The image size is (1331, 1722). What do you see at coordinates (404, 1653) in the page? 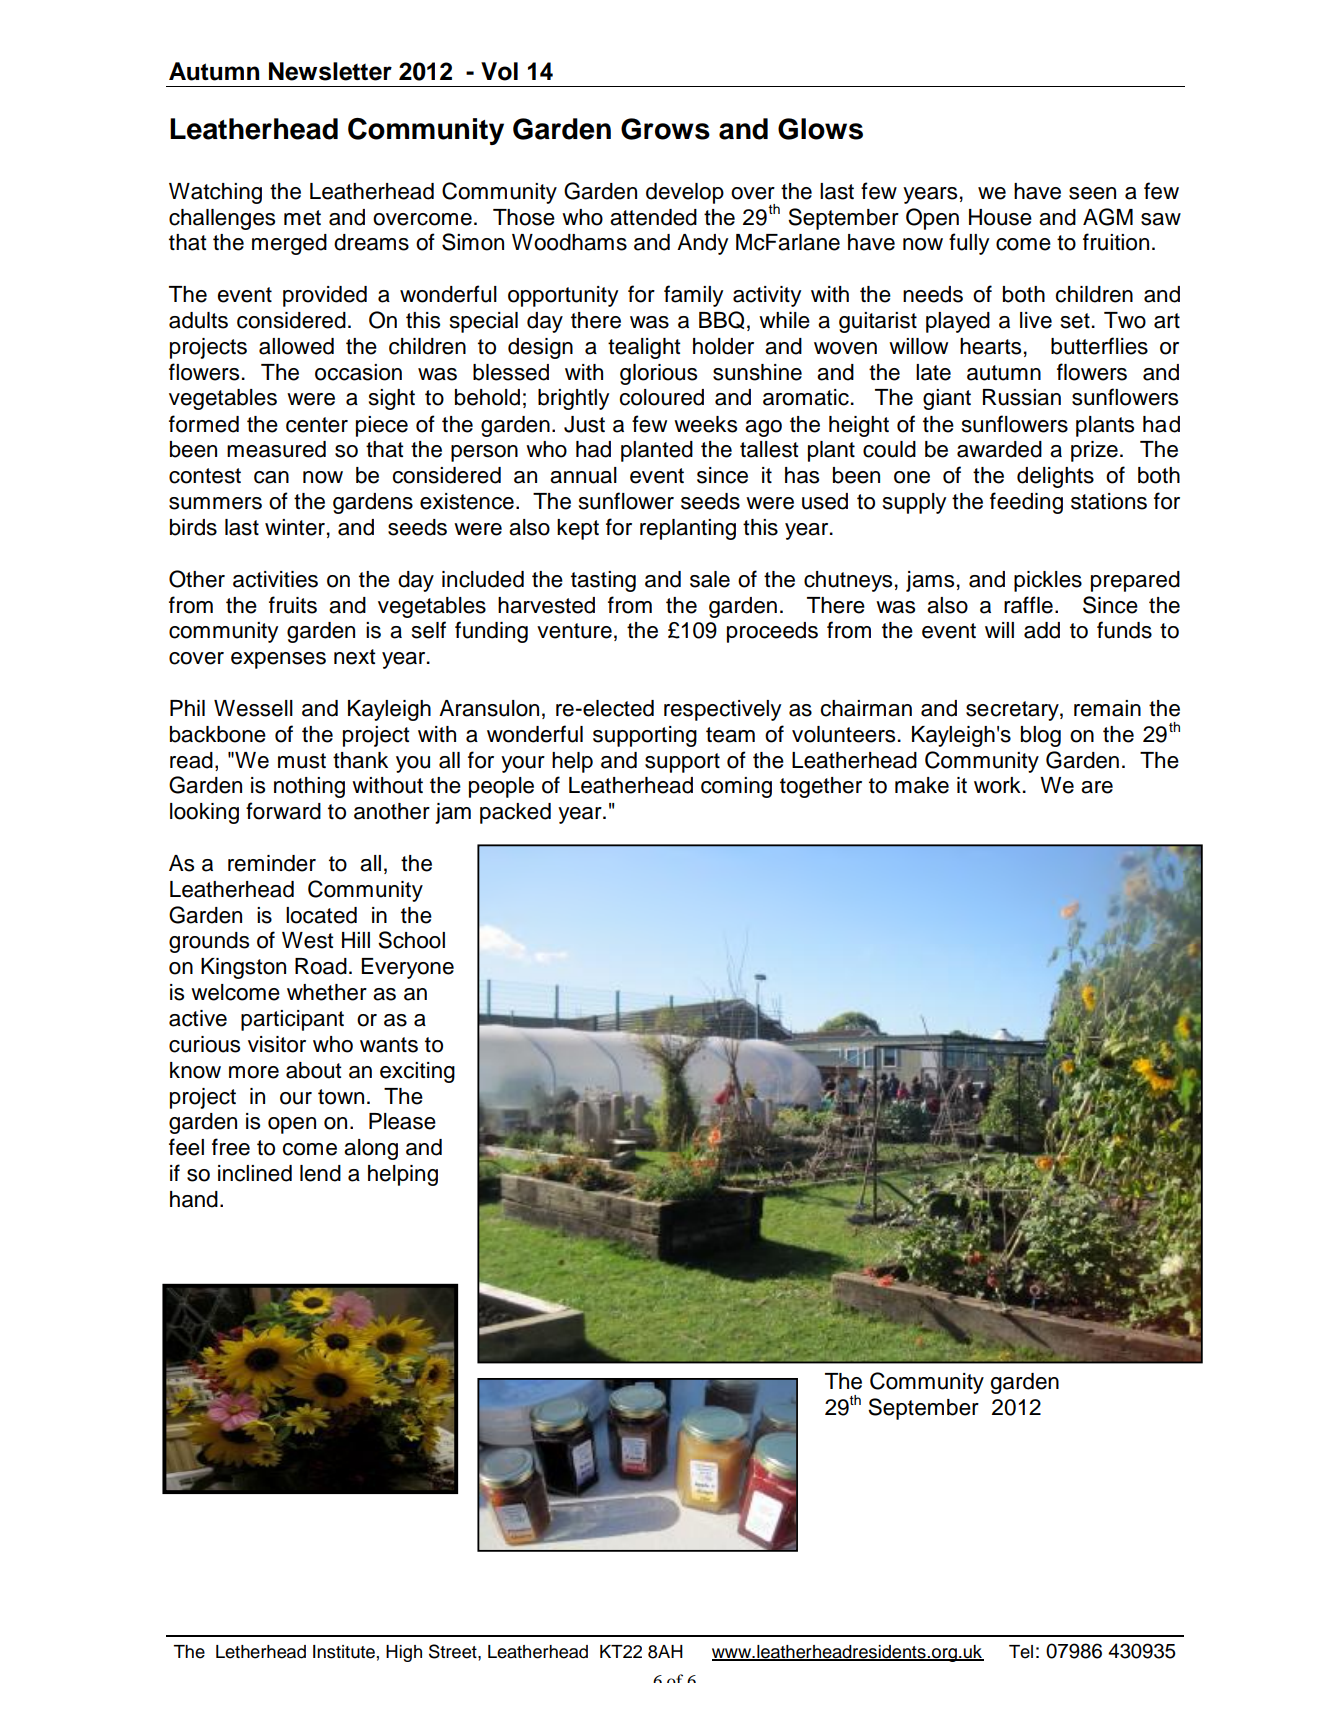
I see `High` at bounding box center [404, 1653].
